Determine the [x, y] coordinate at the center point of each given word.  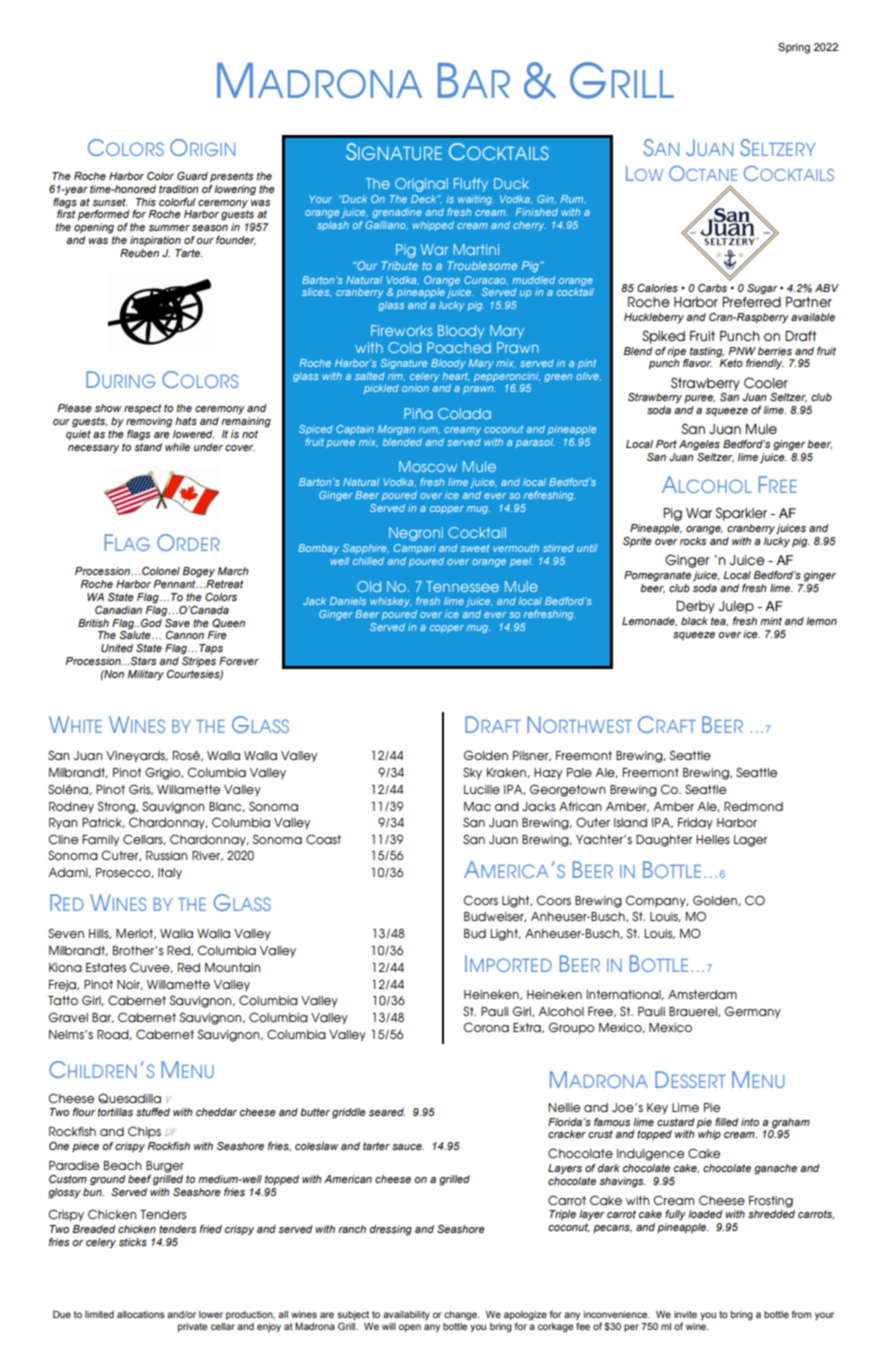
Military [145, 675]
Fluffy [471, 185]
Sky [472, 773]
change [462, 1315]
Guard [192, 176]
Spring [794, 48]
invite [685, 1314]
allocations [141, 1314]
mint [771, 621]
